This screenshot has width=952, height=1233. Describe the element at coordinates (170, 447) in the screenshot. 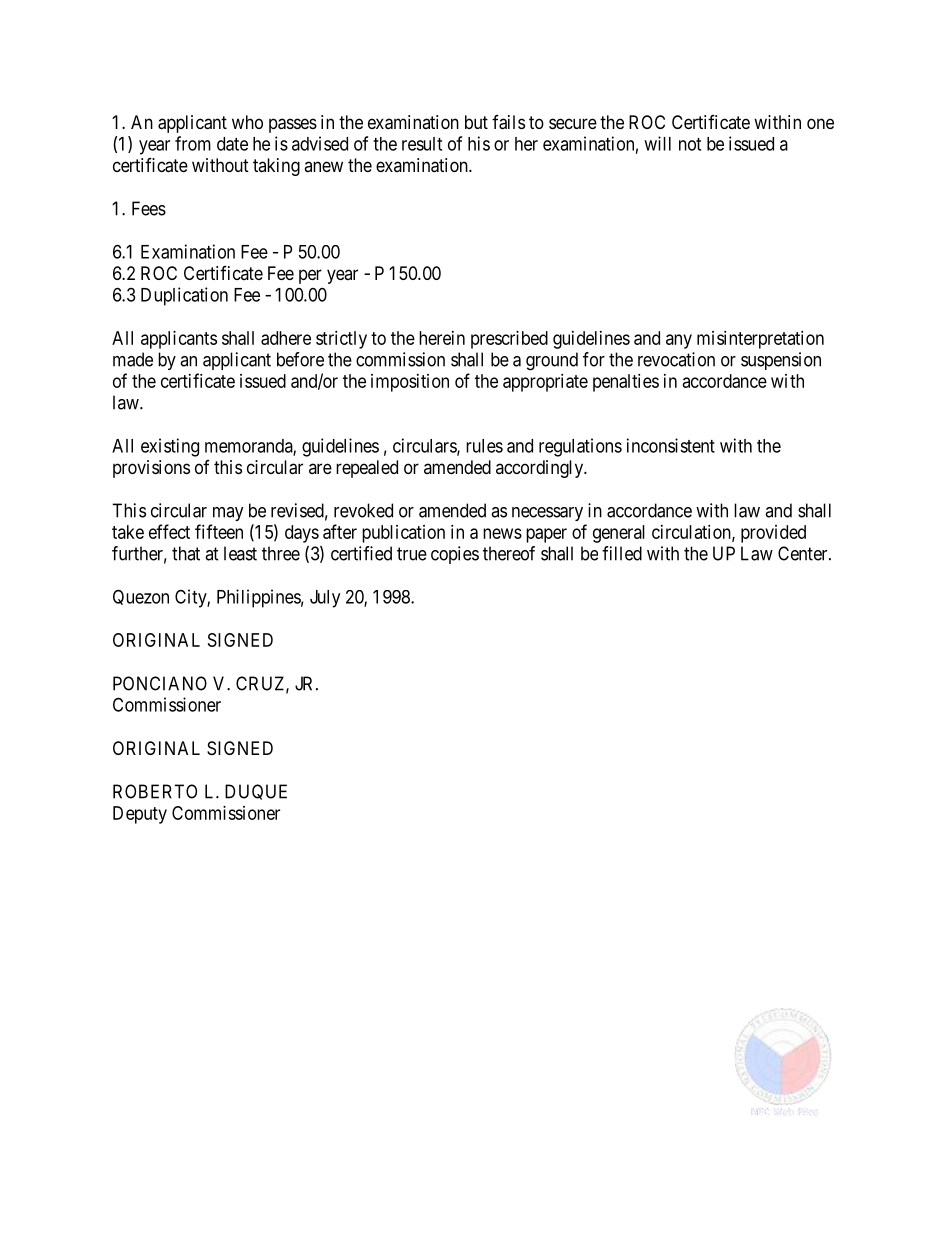

I see `existing` at that location.
